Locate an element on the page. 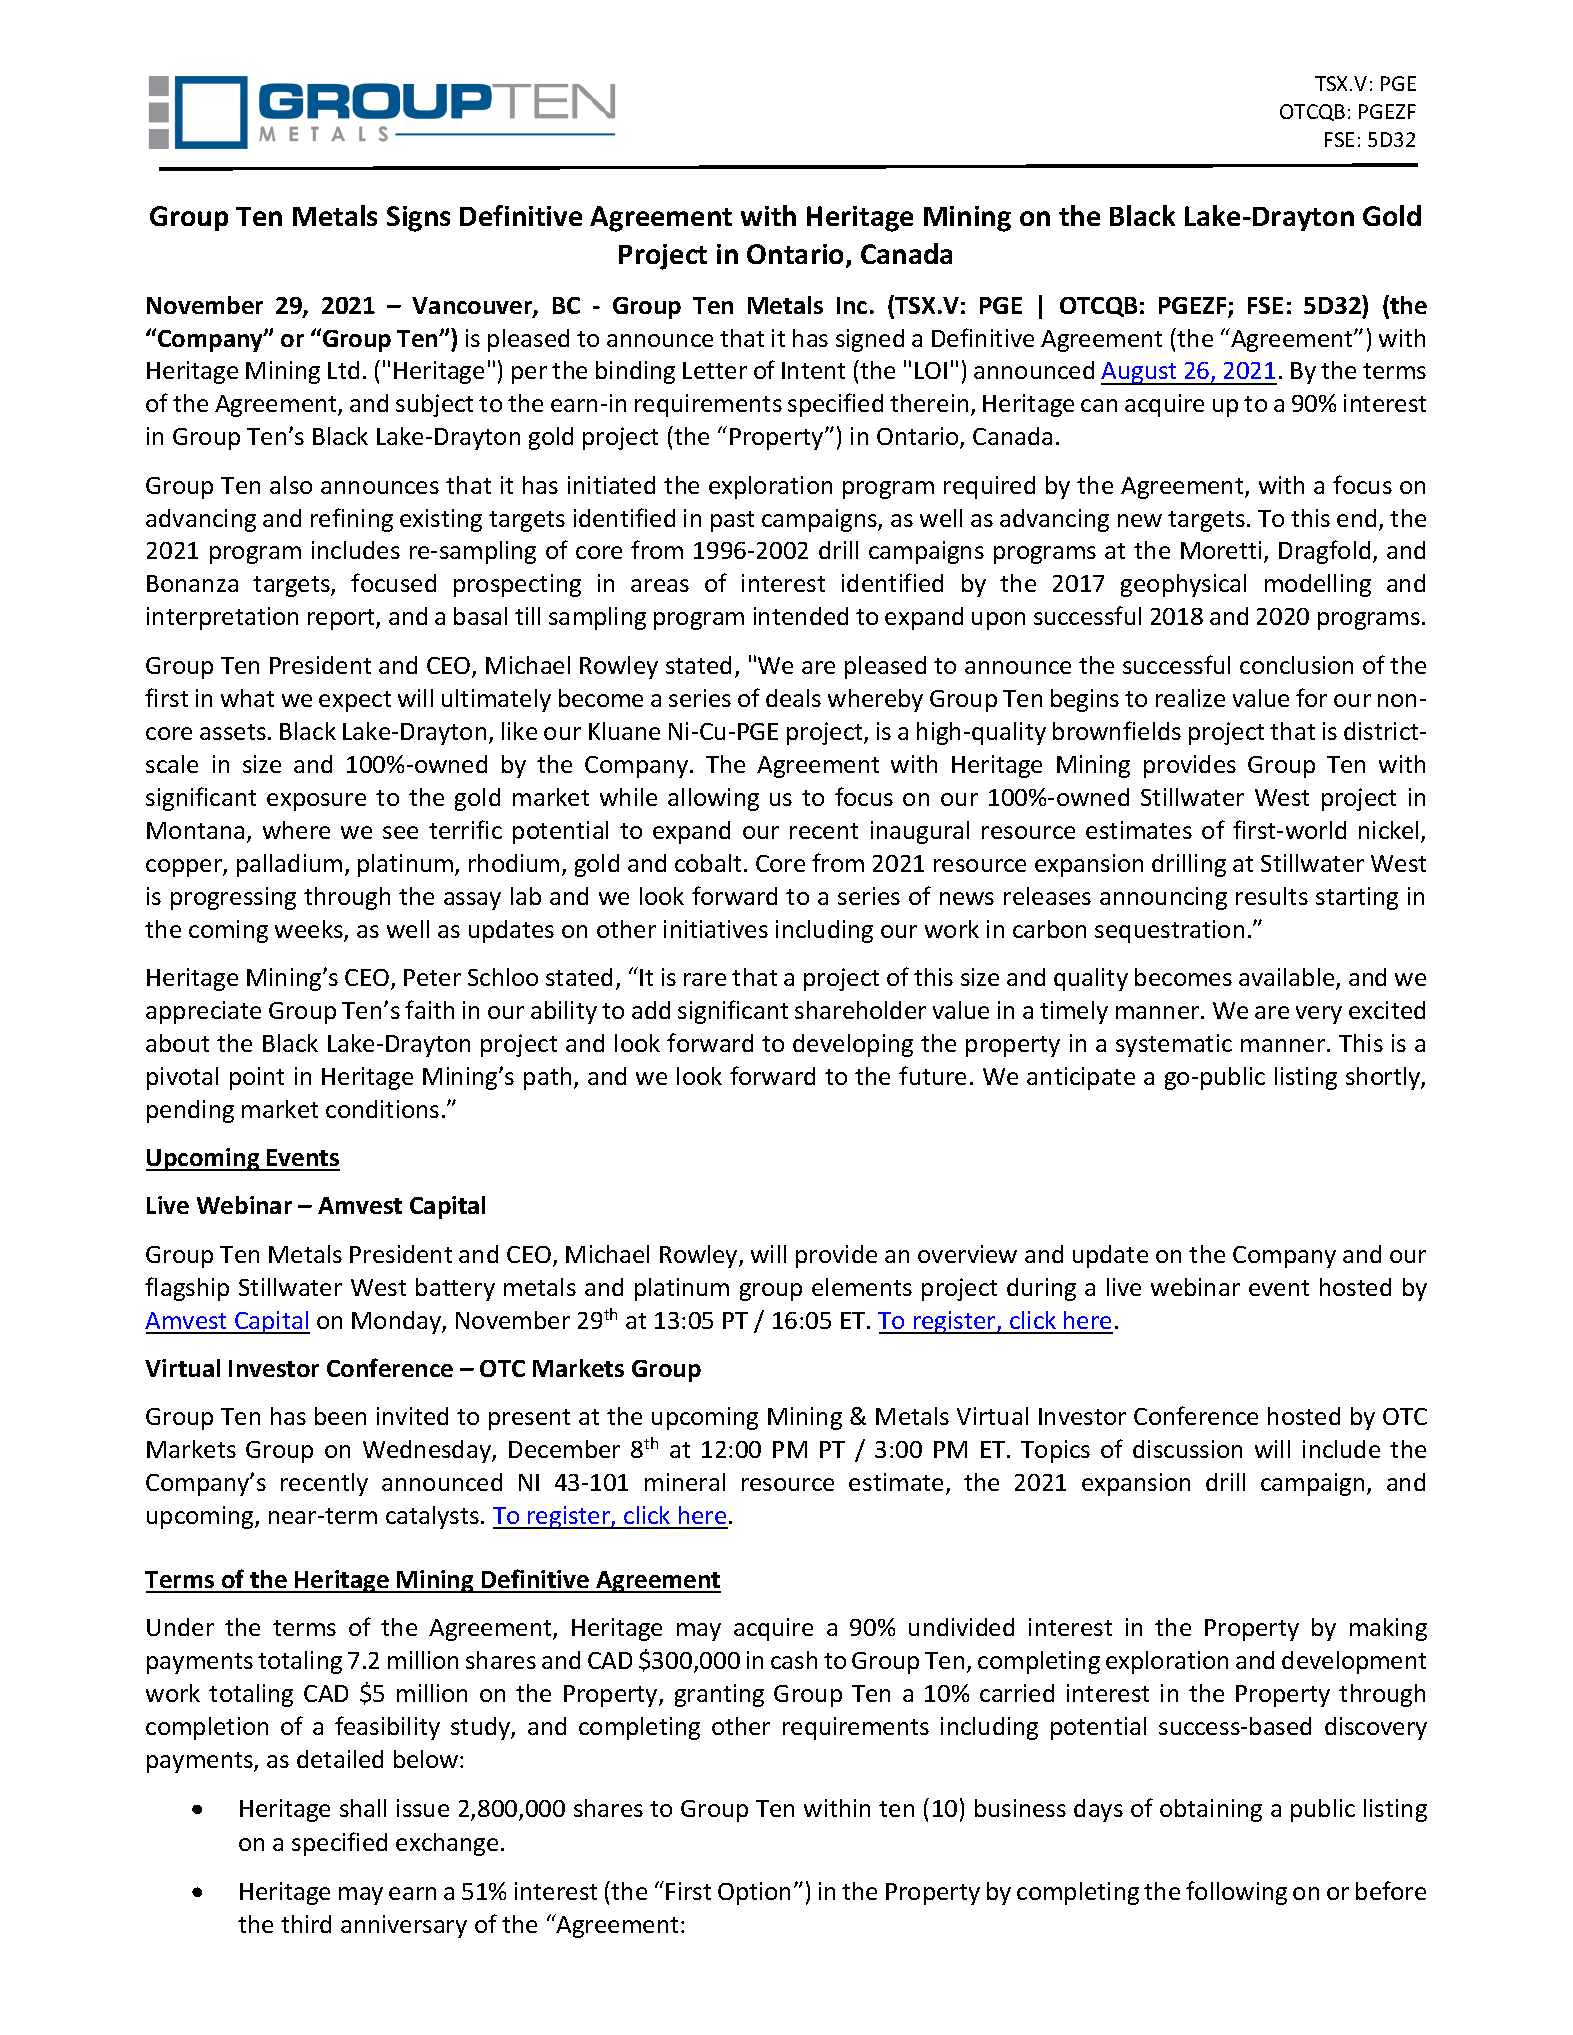  third is located at coordinates (306, 1924).
